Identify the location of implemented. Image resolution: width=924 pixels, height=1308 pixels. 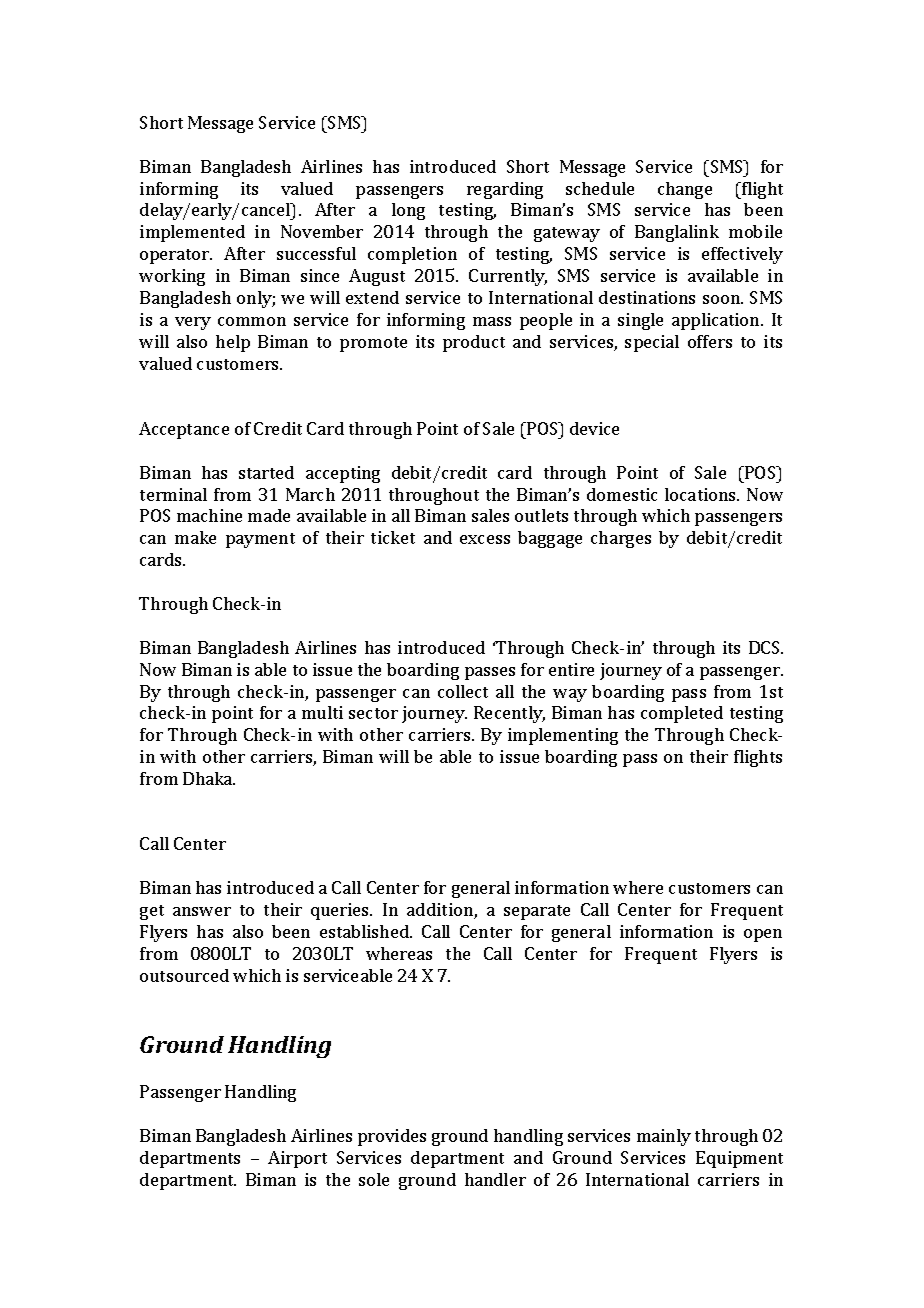
(192, 233).
